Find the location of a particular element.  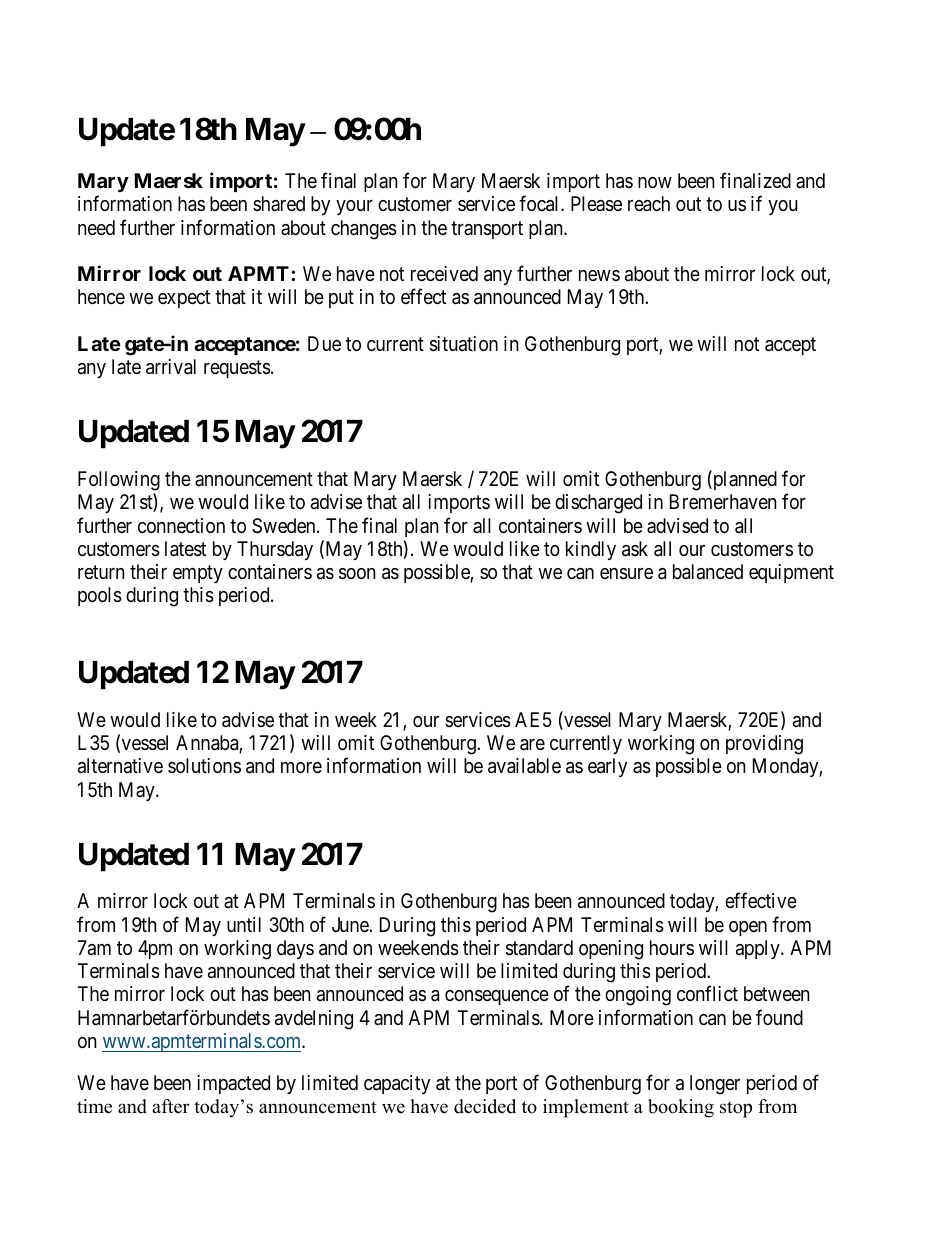

after is located at coordinates (171, 1106).
